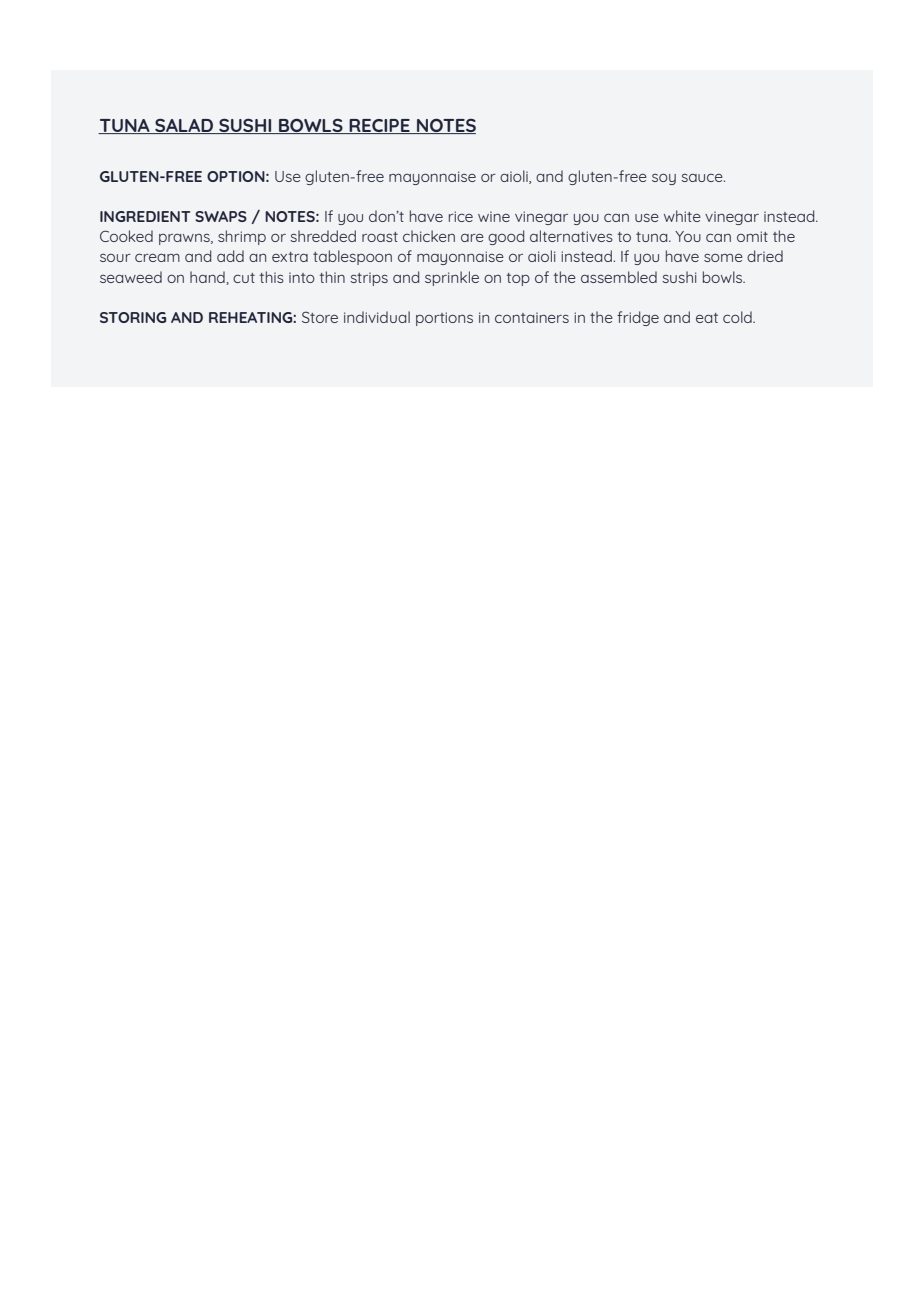 This screenshot has width=924, height=1308. Describe the element at coordinates (444, 319) in the screenshot. I see `portions` at that location.
